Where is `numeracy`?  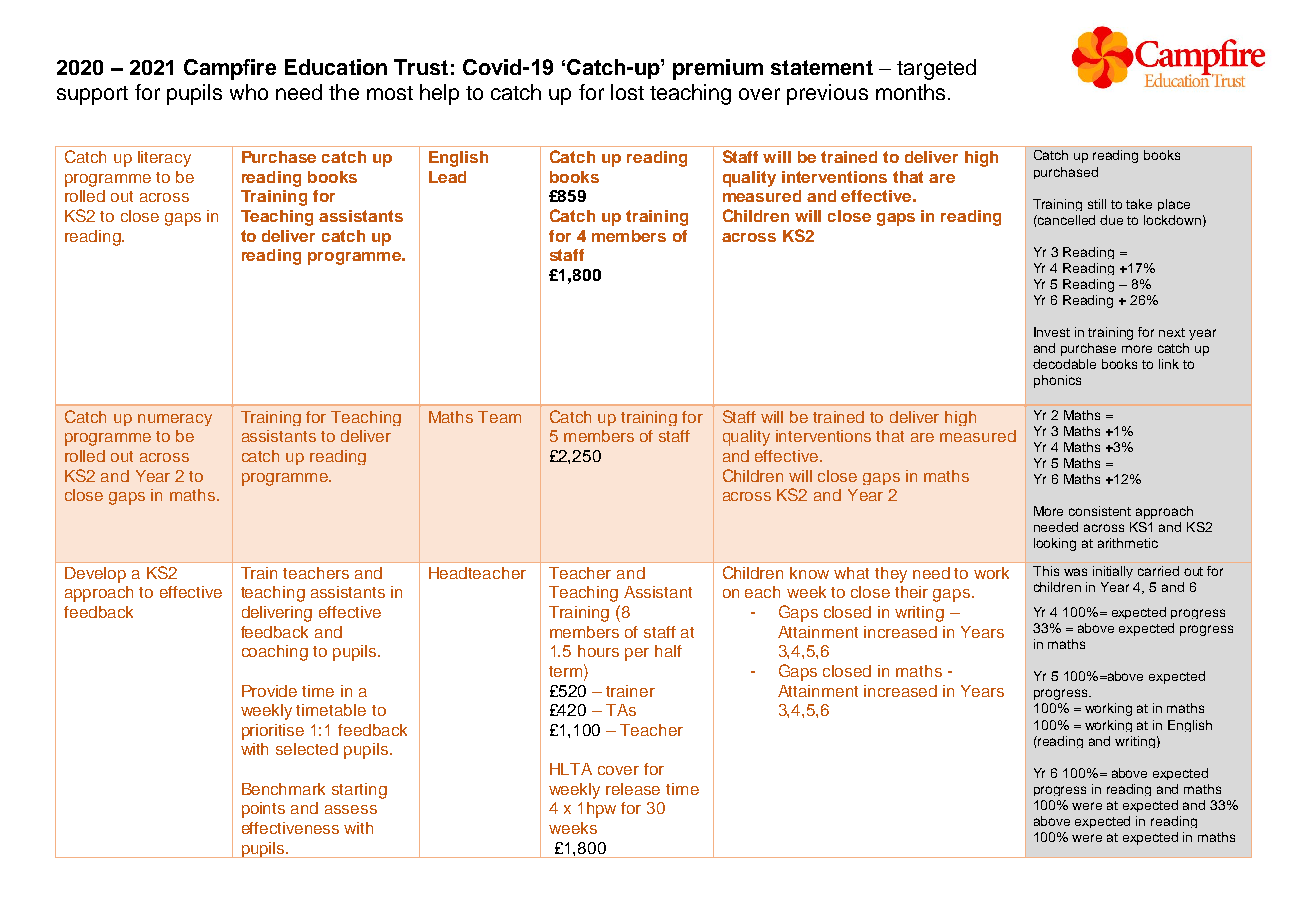 numeracy is located at coordinates (175, 420).
